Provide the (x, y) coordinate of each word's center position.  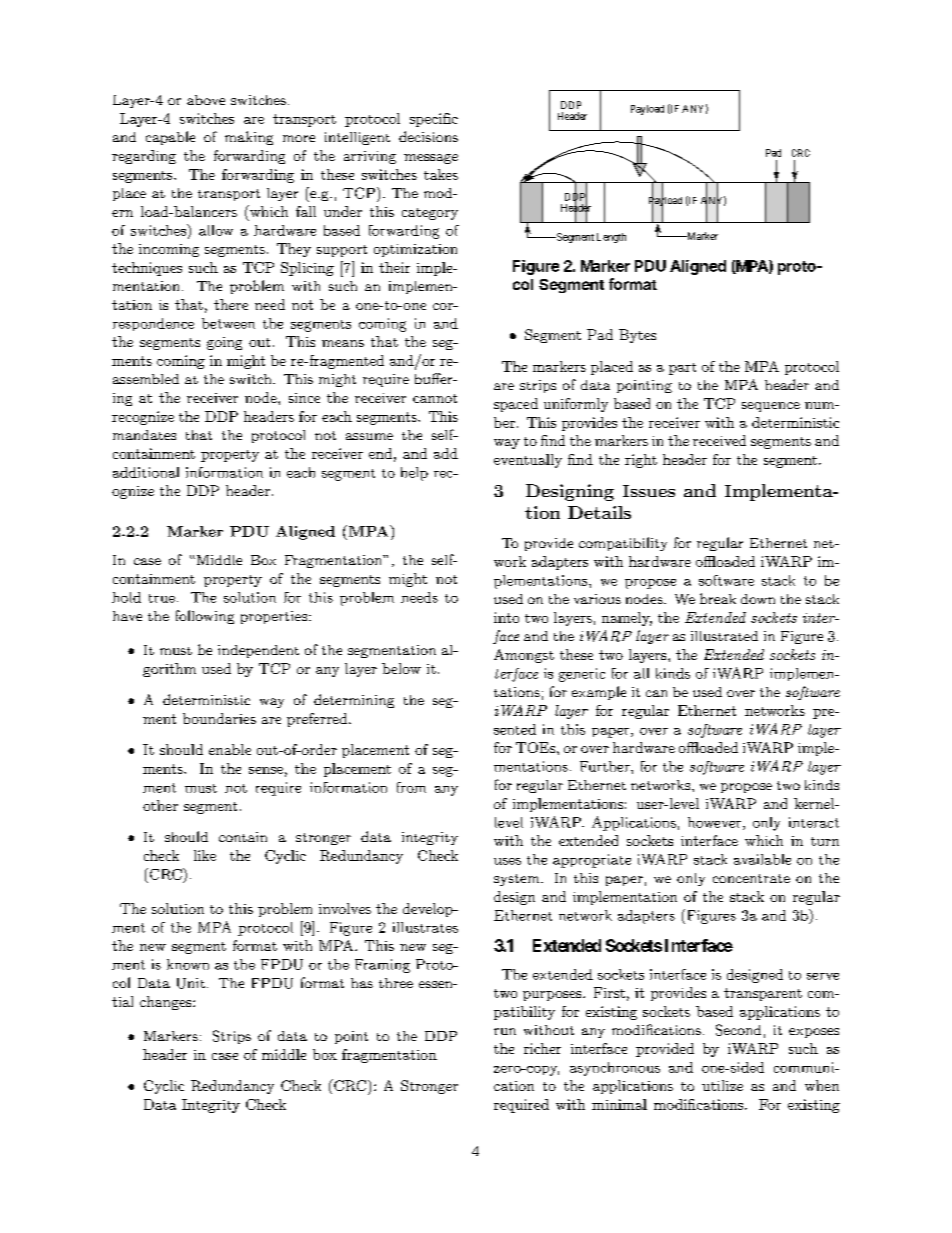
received (719, 440)
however (716, 823)
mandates (144, 435)
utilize (722, 1085)
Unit (191, 983)
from (411, 787)
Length (611, 238)
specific (434, 120)
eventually (528, 461)
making (249, 138)
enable (230, 749)
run (505, 1031)
